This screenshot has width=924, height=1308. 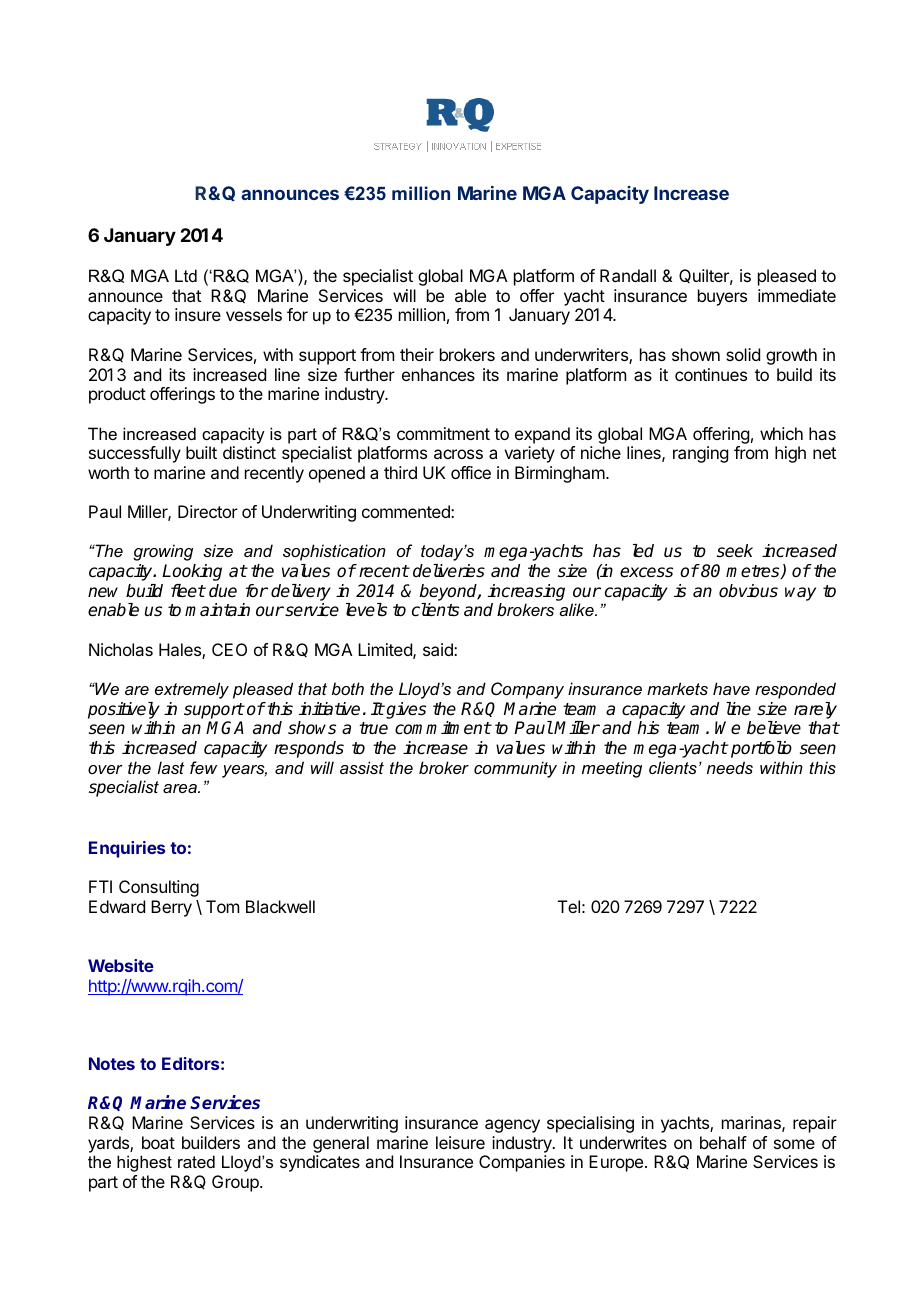 I want to click on few, so click(x=203, y=767).
